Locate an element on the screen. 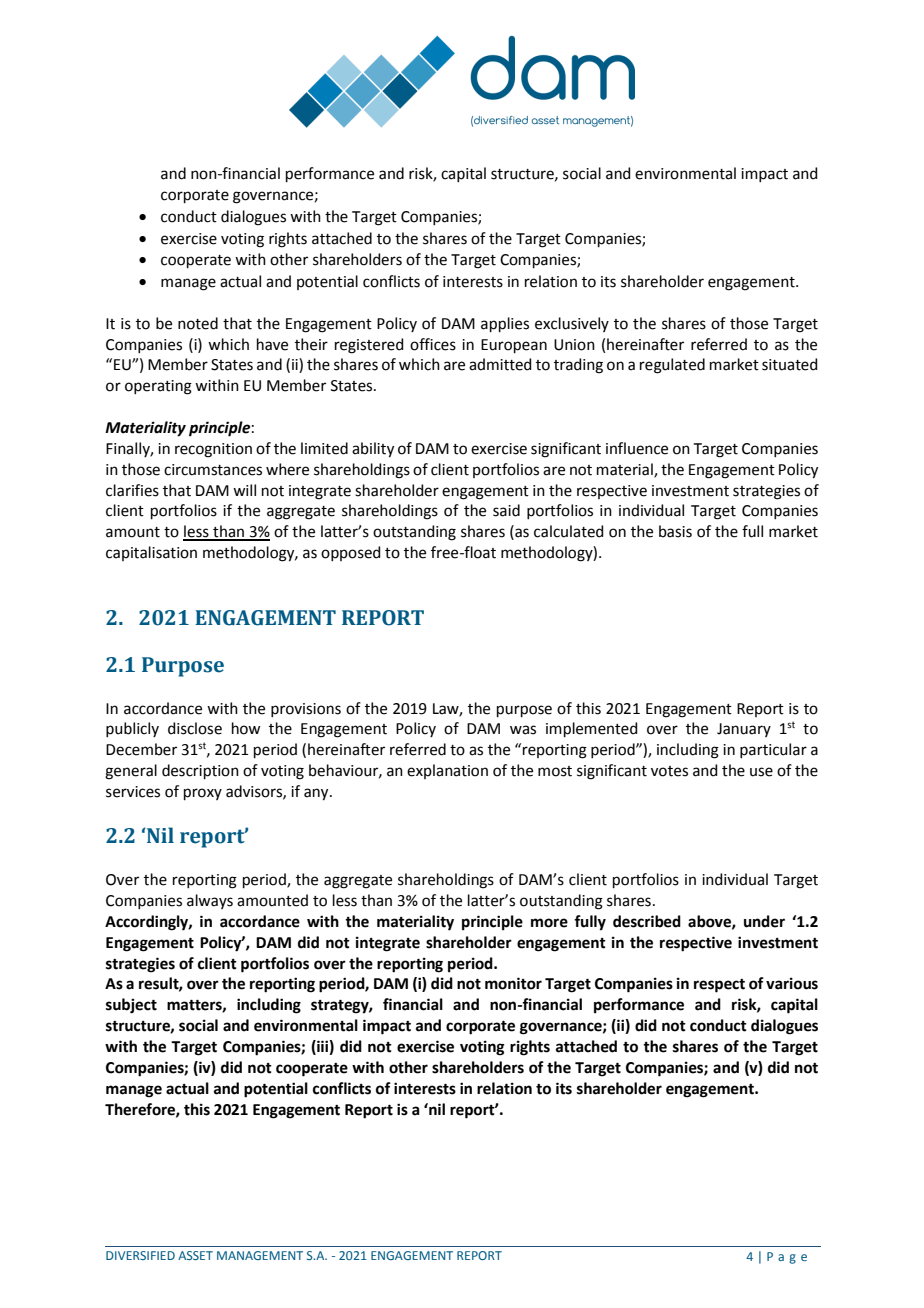  regulated is located at coordinates (672, 366).
